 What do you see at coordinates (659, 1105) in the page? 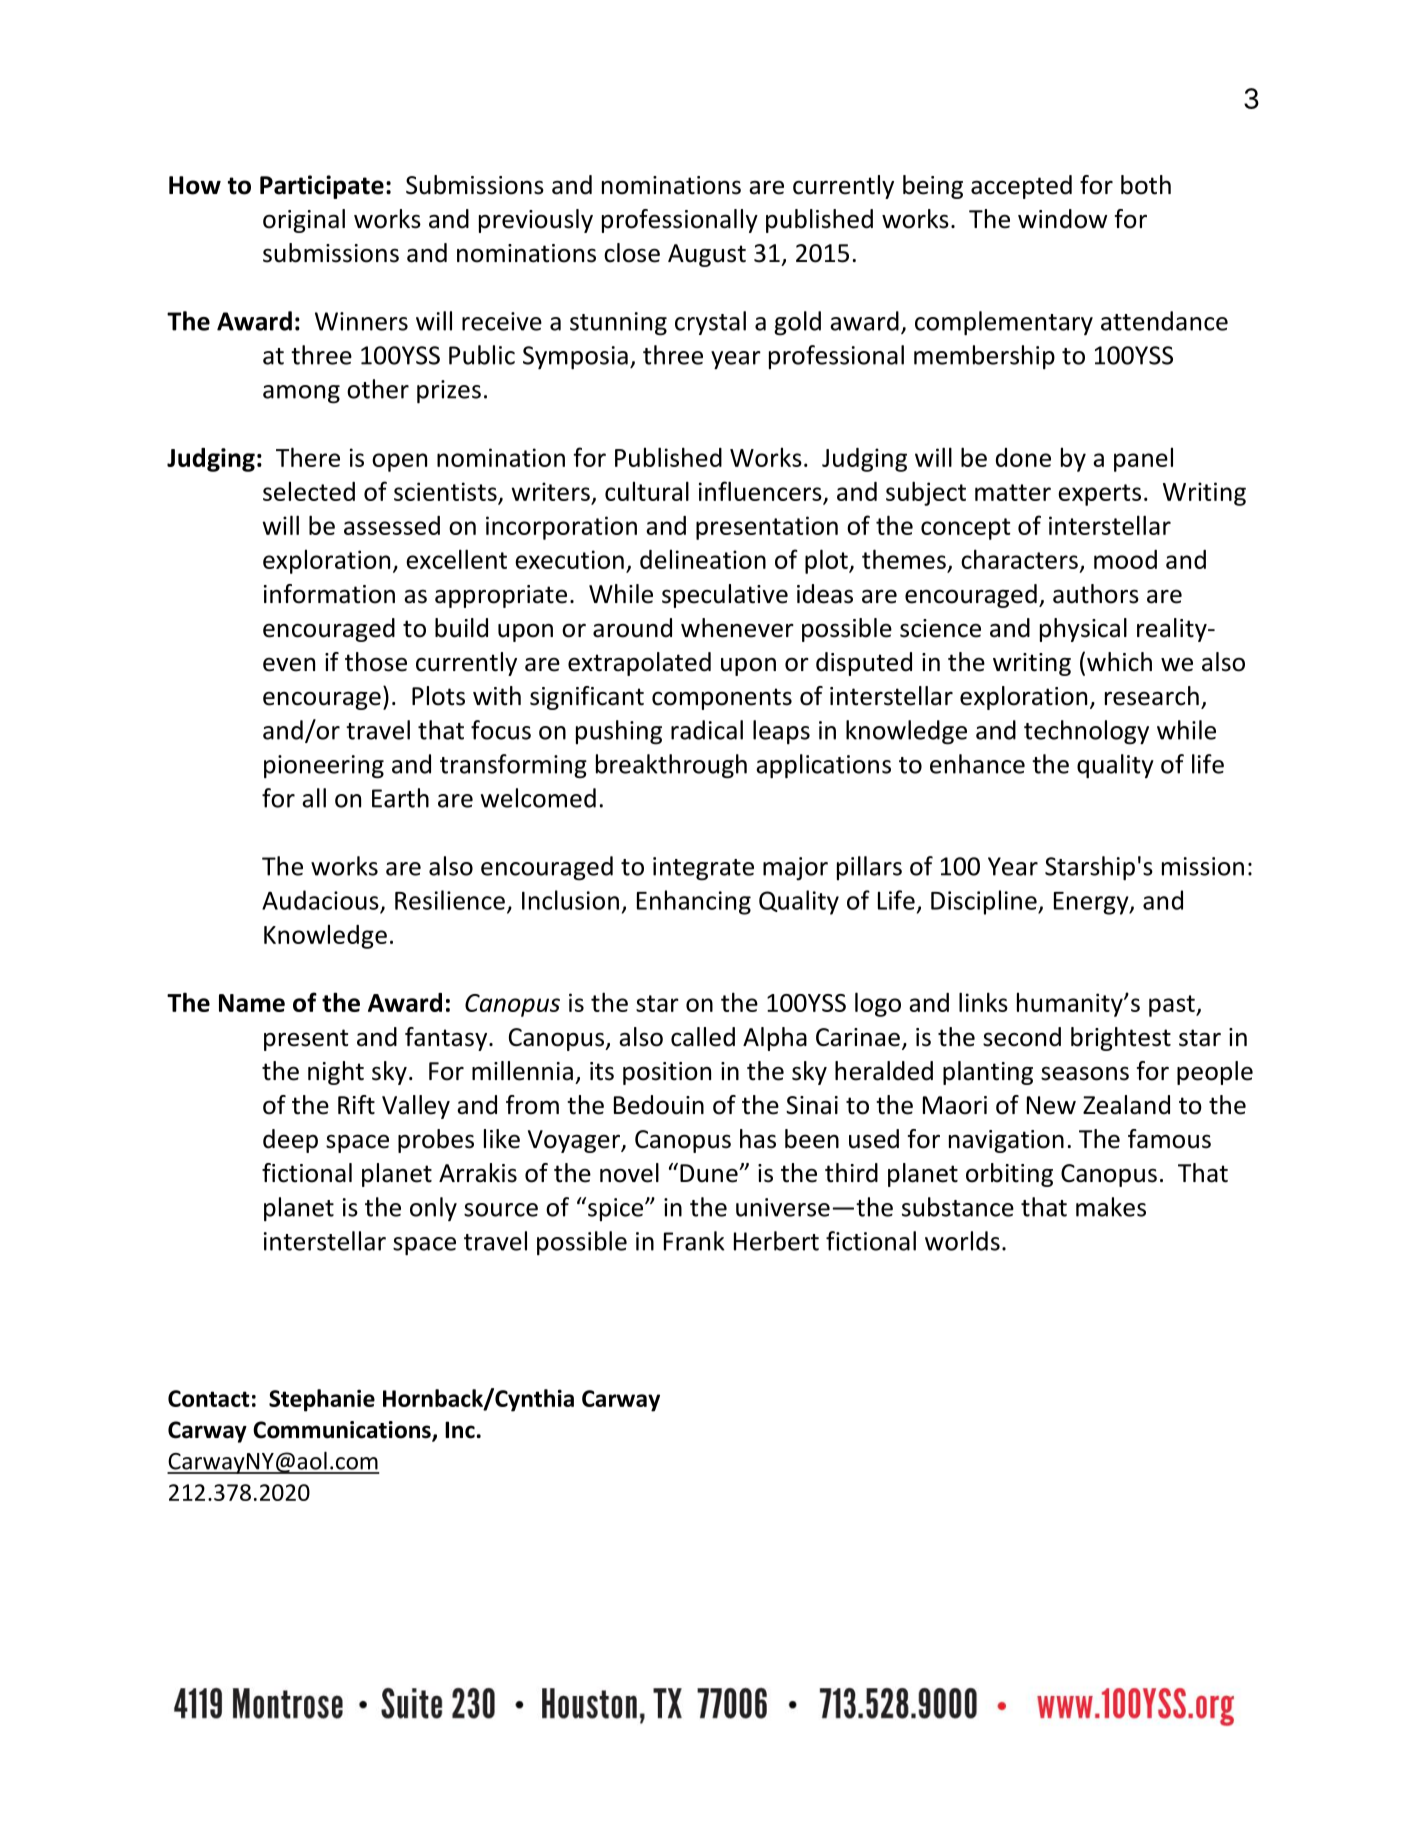
I see `Bedouin` at bounding box center [659, 1105].
